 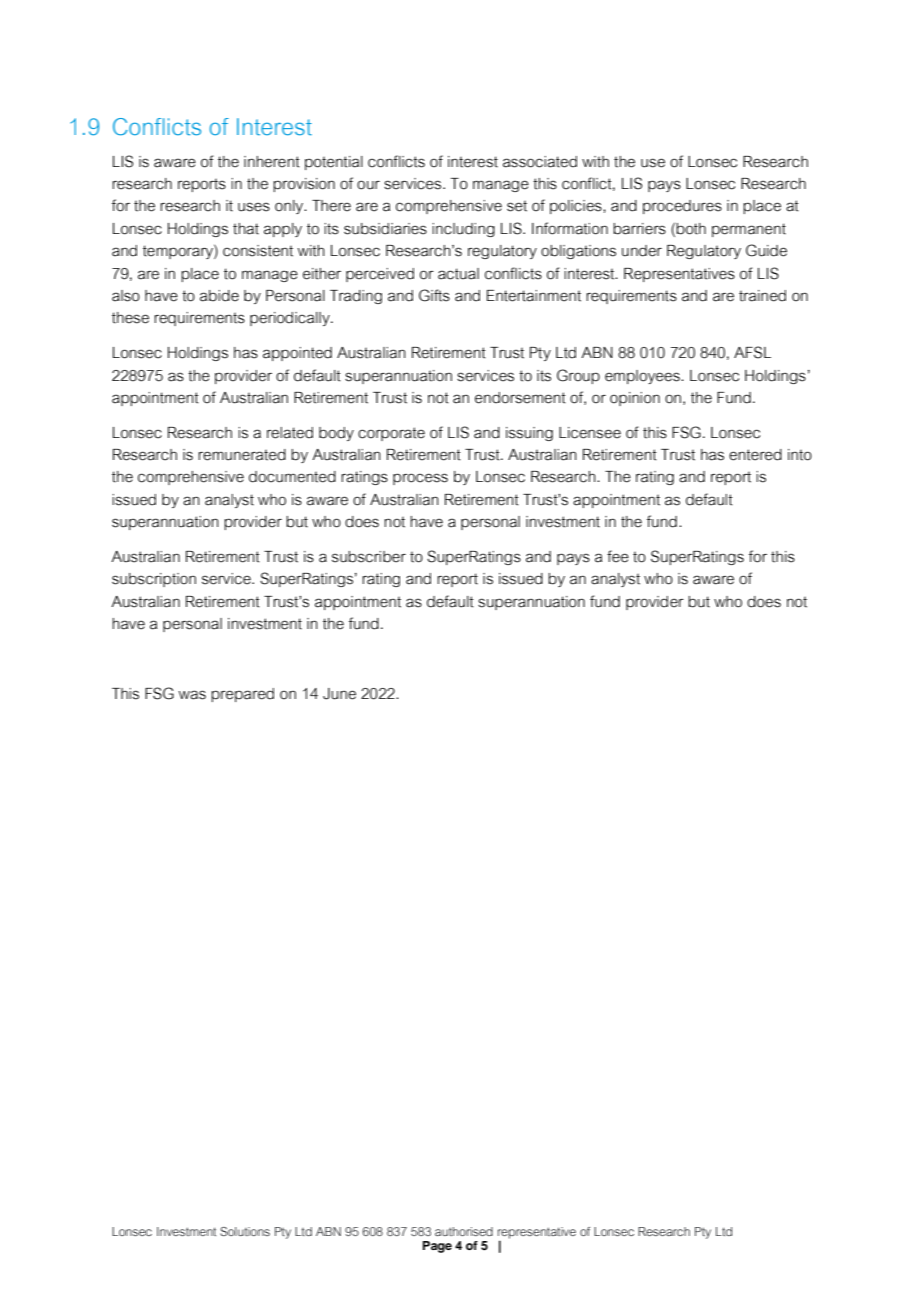 What do you see at coordinates (339, 694) in the screenshot?
I see `June` at bounding box center [339, 694].
